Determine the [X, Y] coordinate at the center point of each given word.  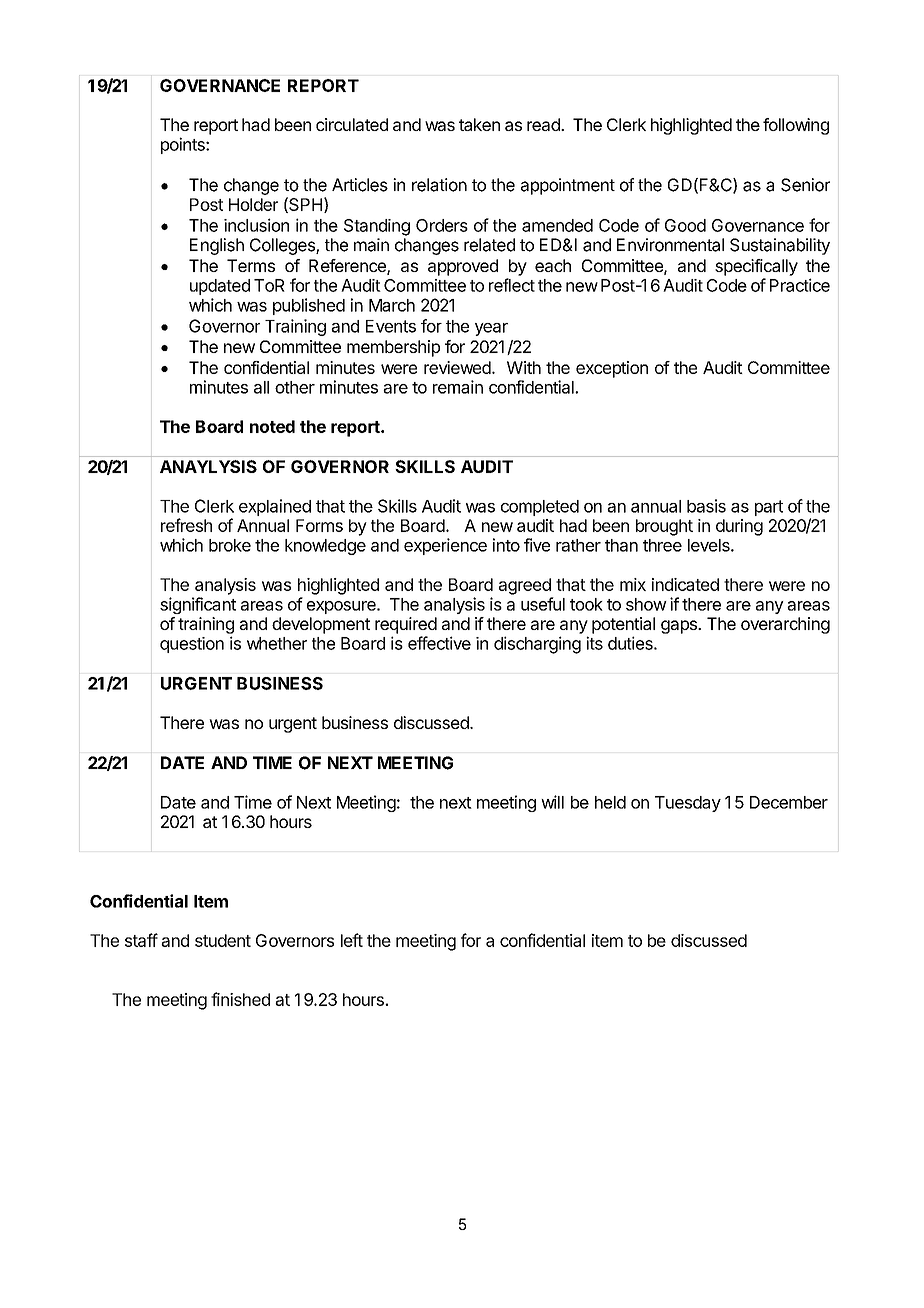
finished [240, 999]
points [184, 145]
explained [275, 507]
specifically [756, 267]
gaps [680, 627]
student [223, 940]
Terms [251, 265]
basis [706, 506]
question [192, 645]
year [491, 329]
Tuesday [688, 804]
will [552, 802]
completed [540, 508]
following [796, 126]
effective [439, 643]
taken [479, 124]
